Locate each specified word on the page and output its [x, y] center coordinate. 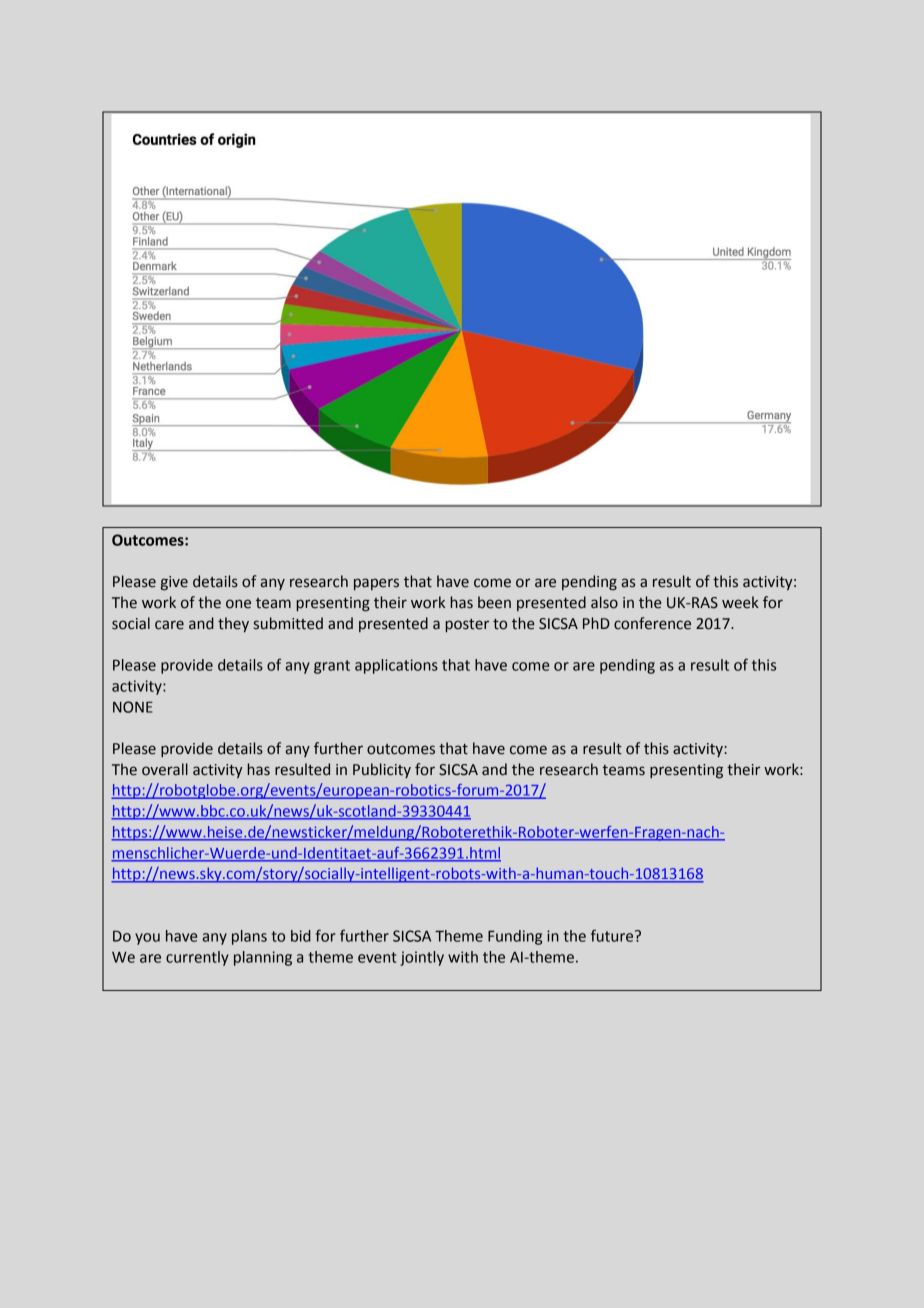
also [604, 602]
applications [396, 666]
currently [197, 958]
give [174, 583]
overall [165, 769]
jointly [422, 958]
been [494, 602]
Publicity [382, 770]
